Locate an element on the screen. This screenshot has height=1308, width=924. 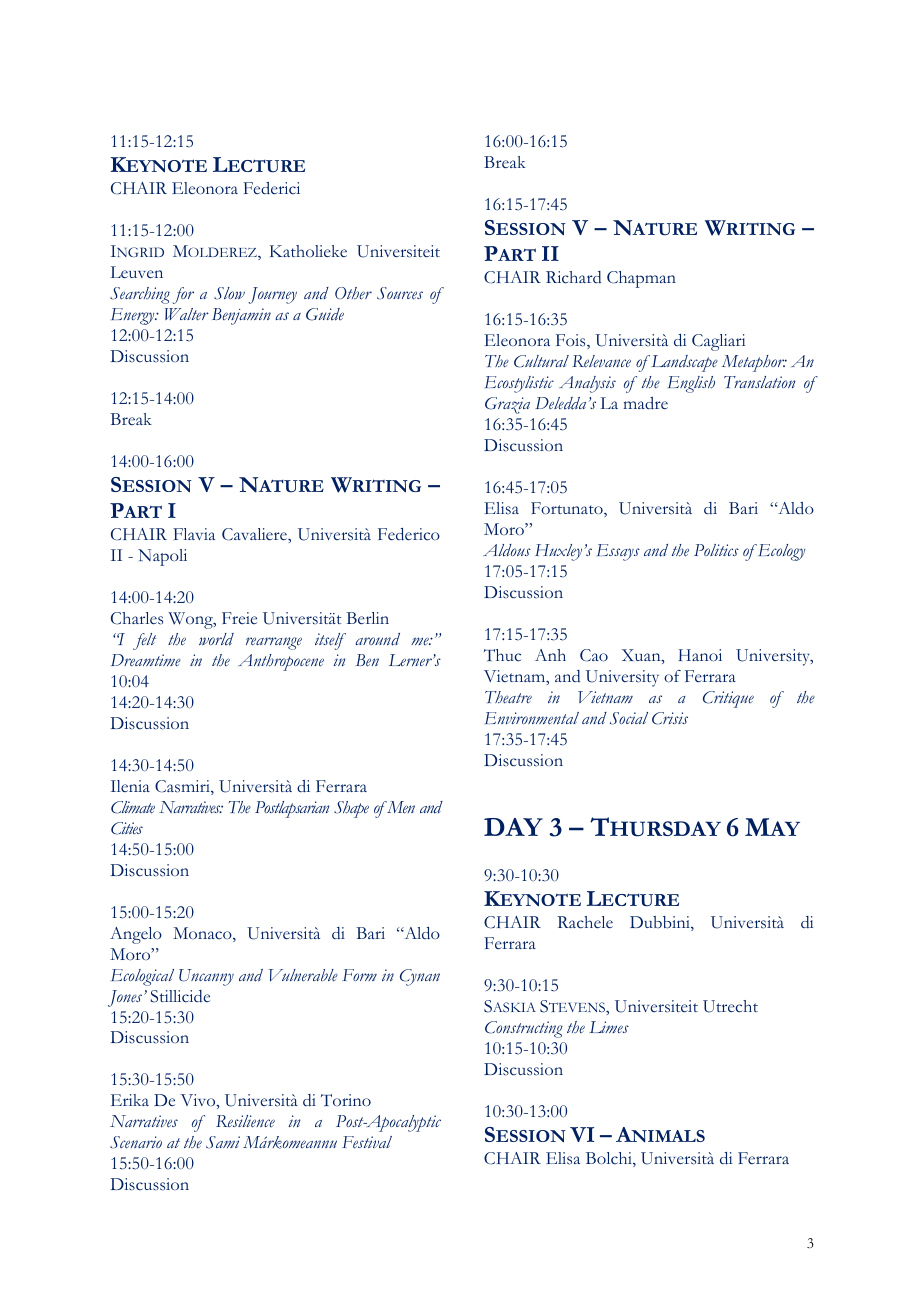
Sources is located at coordinates (400, 293).
